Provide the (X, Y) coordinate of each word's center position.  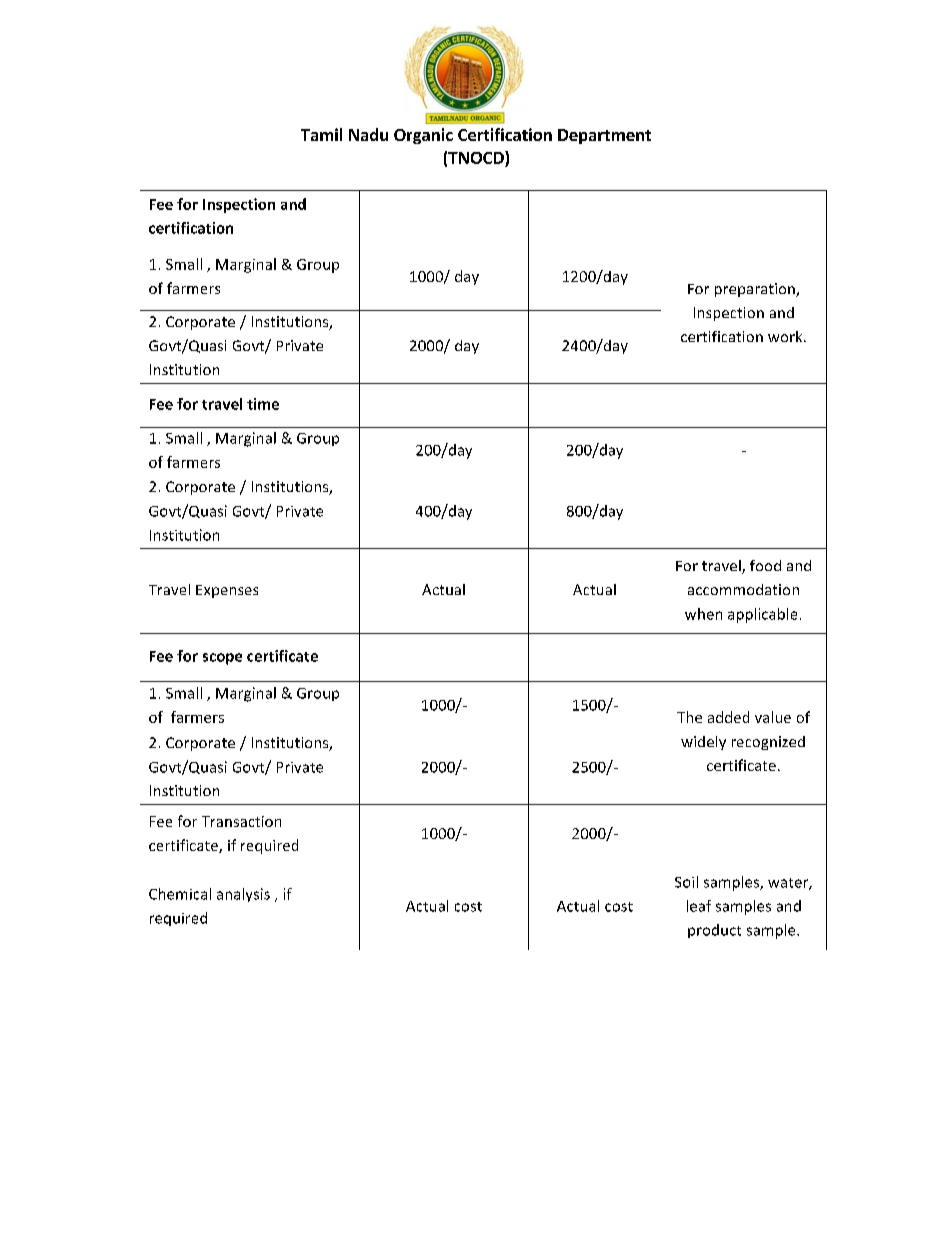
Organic (423, 136)
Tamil (321, 134)
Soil (686, 882)
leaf (699, 906)
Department (604, 136)
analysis (243, 895)
